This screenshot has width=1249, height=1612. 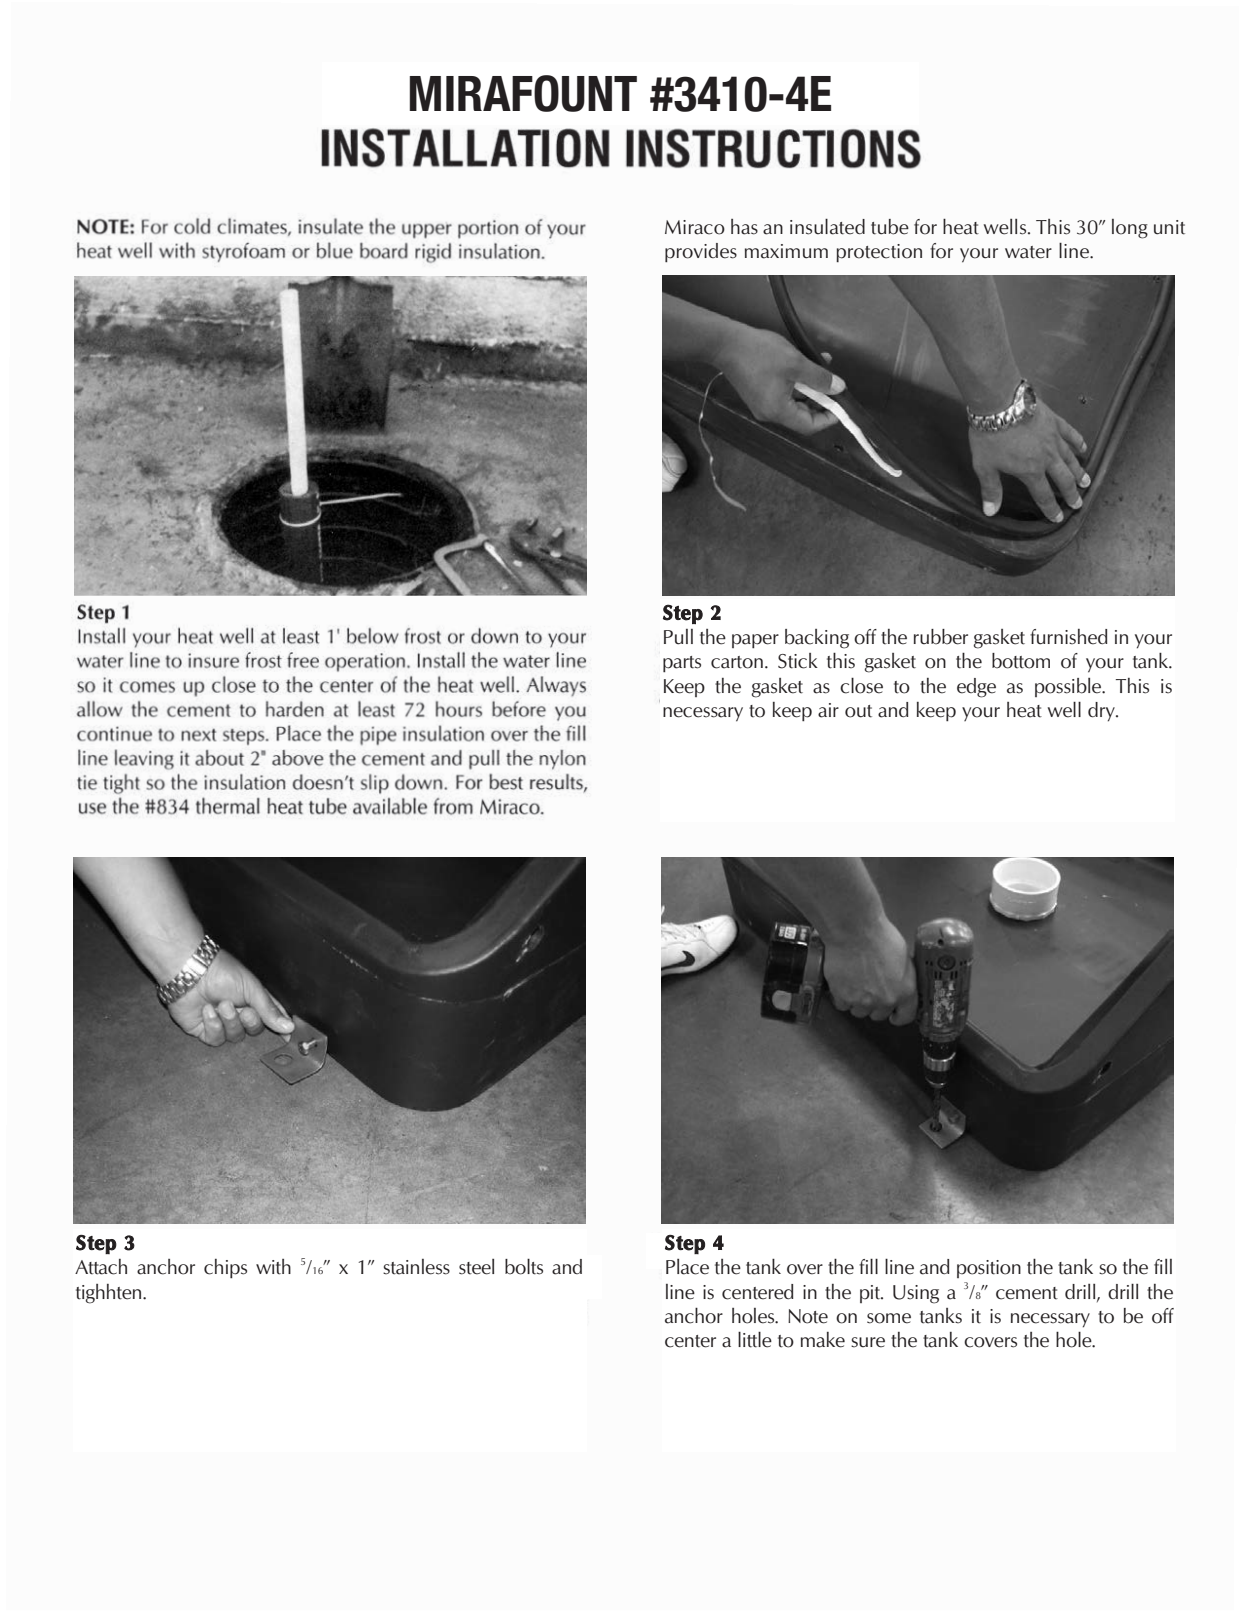 What do you see at coordinates (1102, 712) in the screenshot?
I see `dry` at bounding box center [1102, 712].
